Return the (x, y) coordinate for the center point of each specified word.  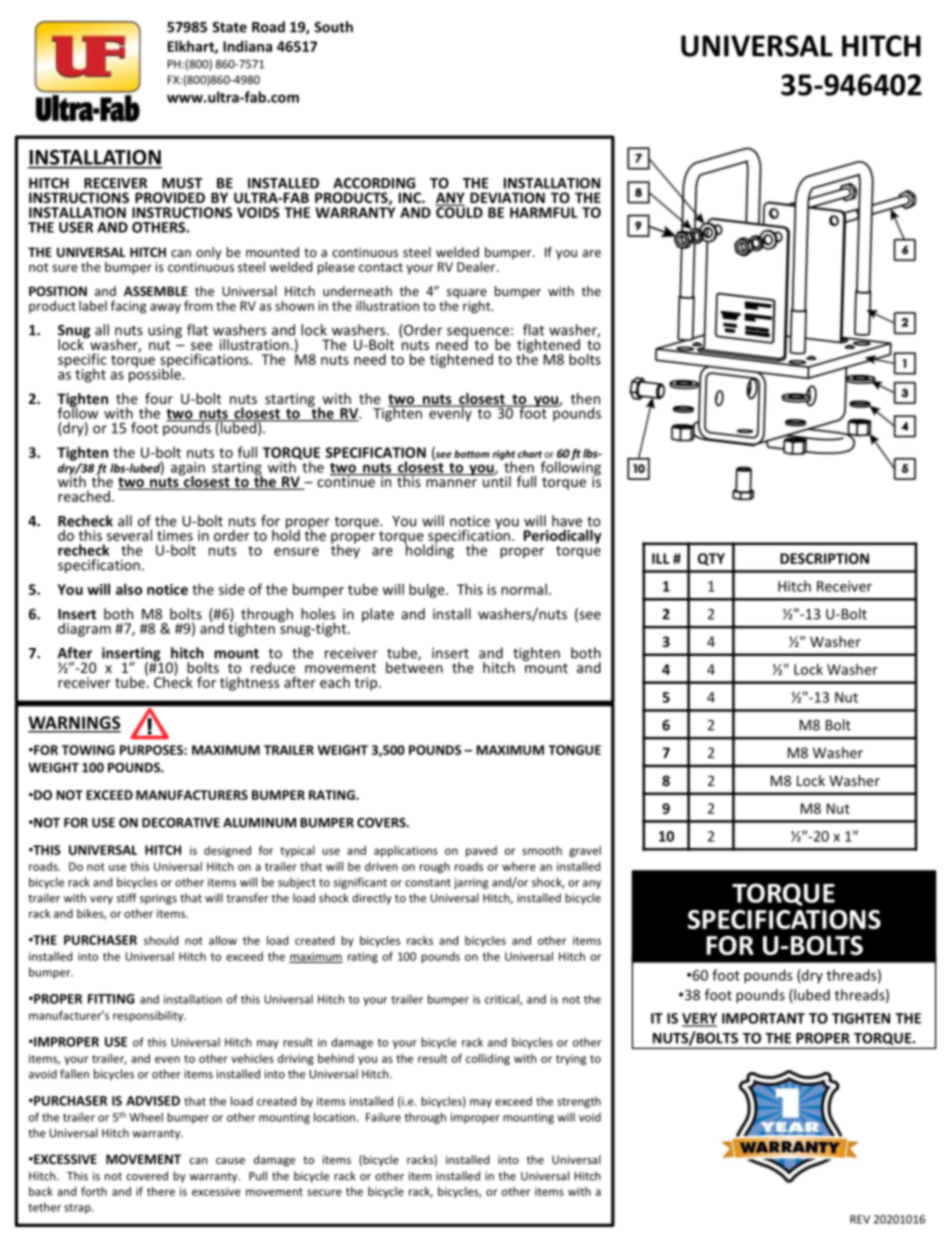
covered (147, 1176)
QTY (711, 559)
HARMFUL (544, 212)
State (229, 27)
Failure (383, 1117)
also (129, 589)
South (333, 27)
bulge (428, 590)
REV (860, 1219)
